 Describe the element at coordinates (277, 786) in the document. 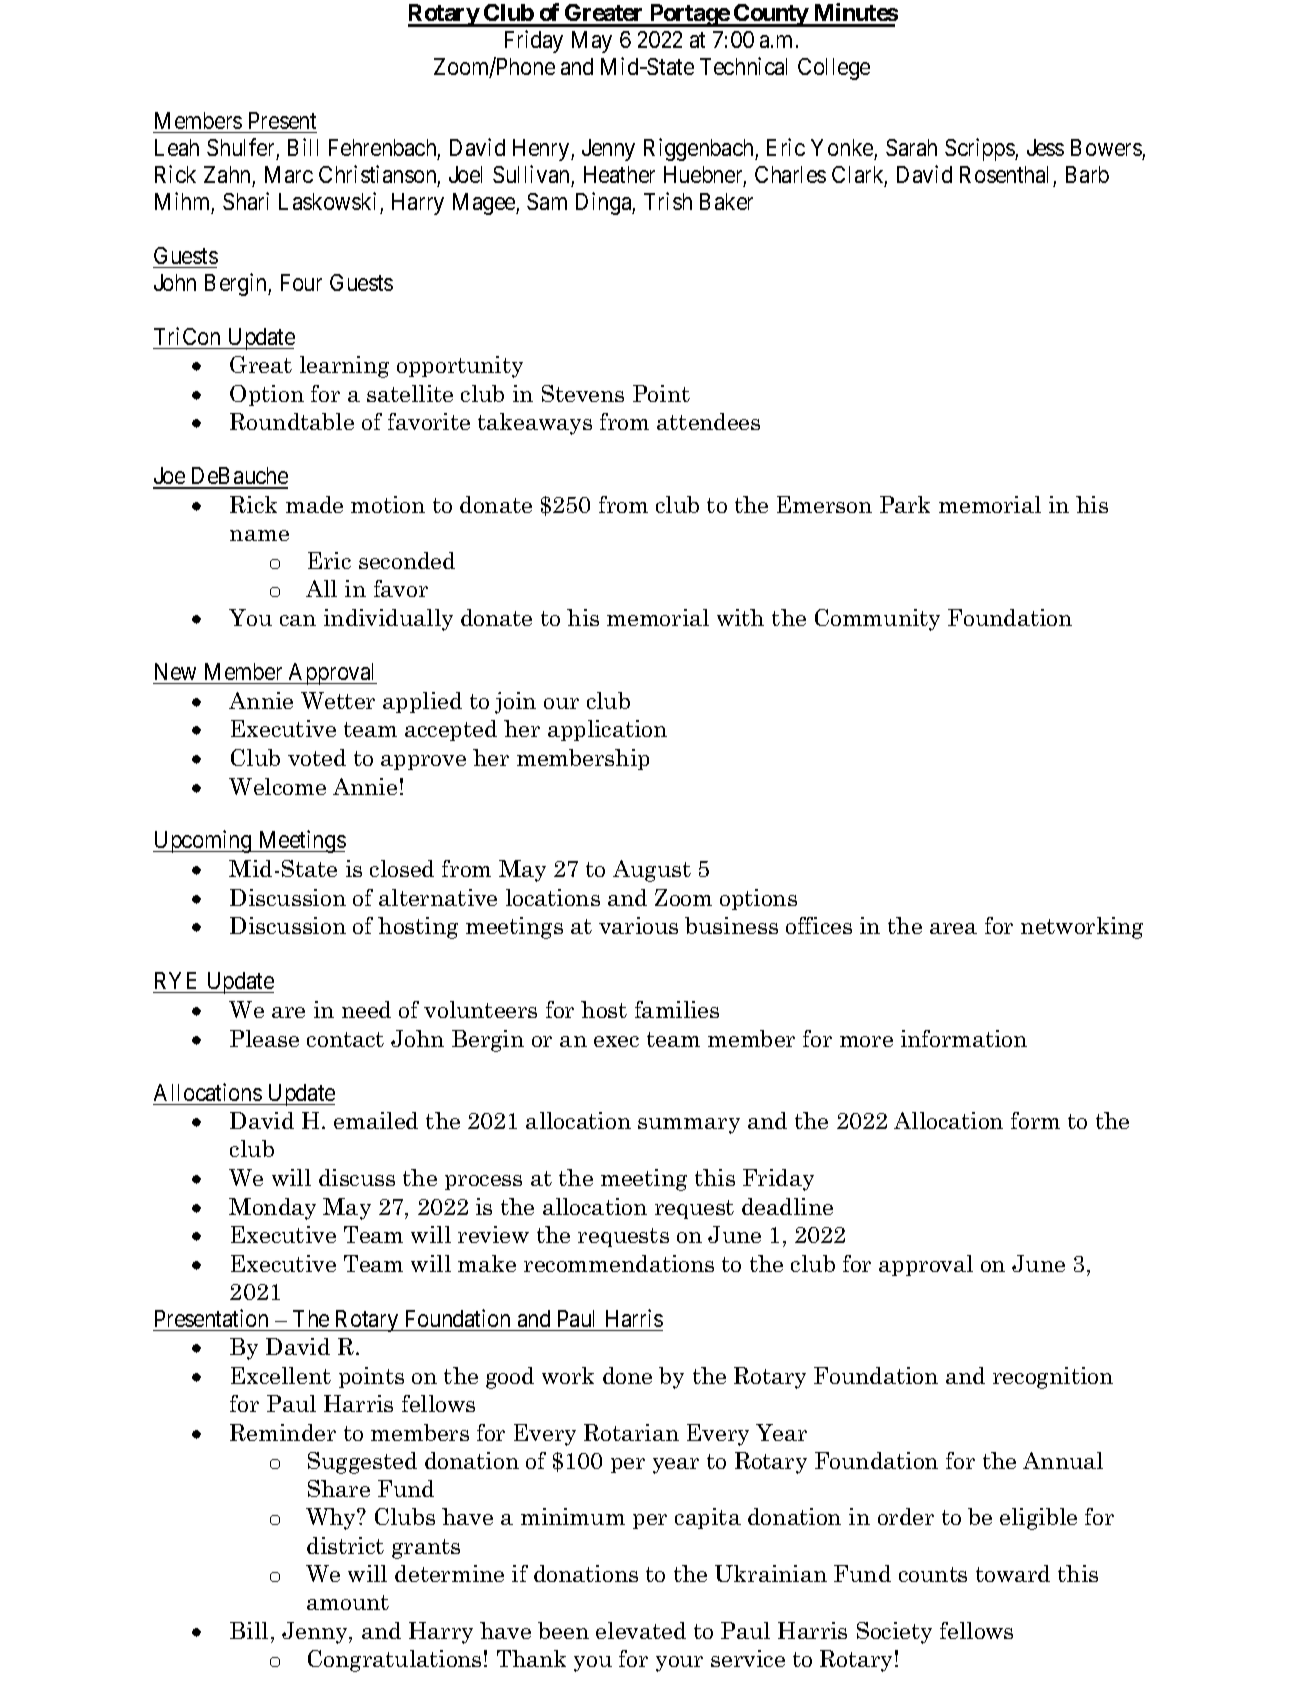

I see `Welcome` at that location.
